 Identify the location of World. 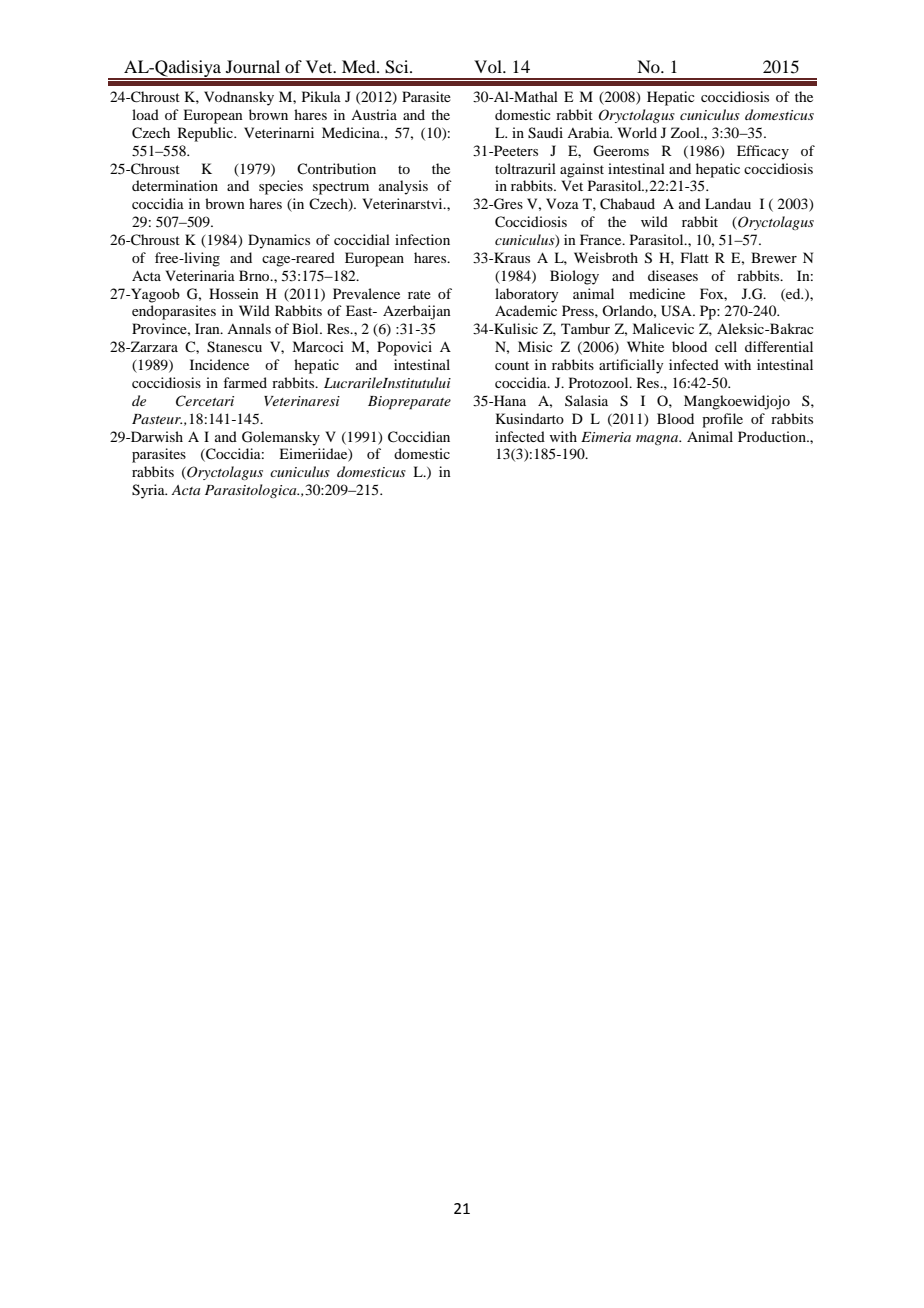
(637, 132).
